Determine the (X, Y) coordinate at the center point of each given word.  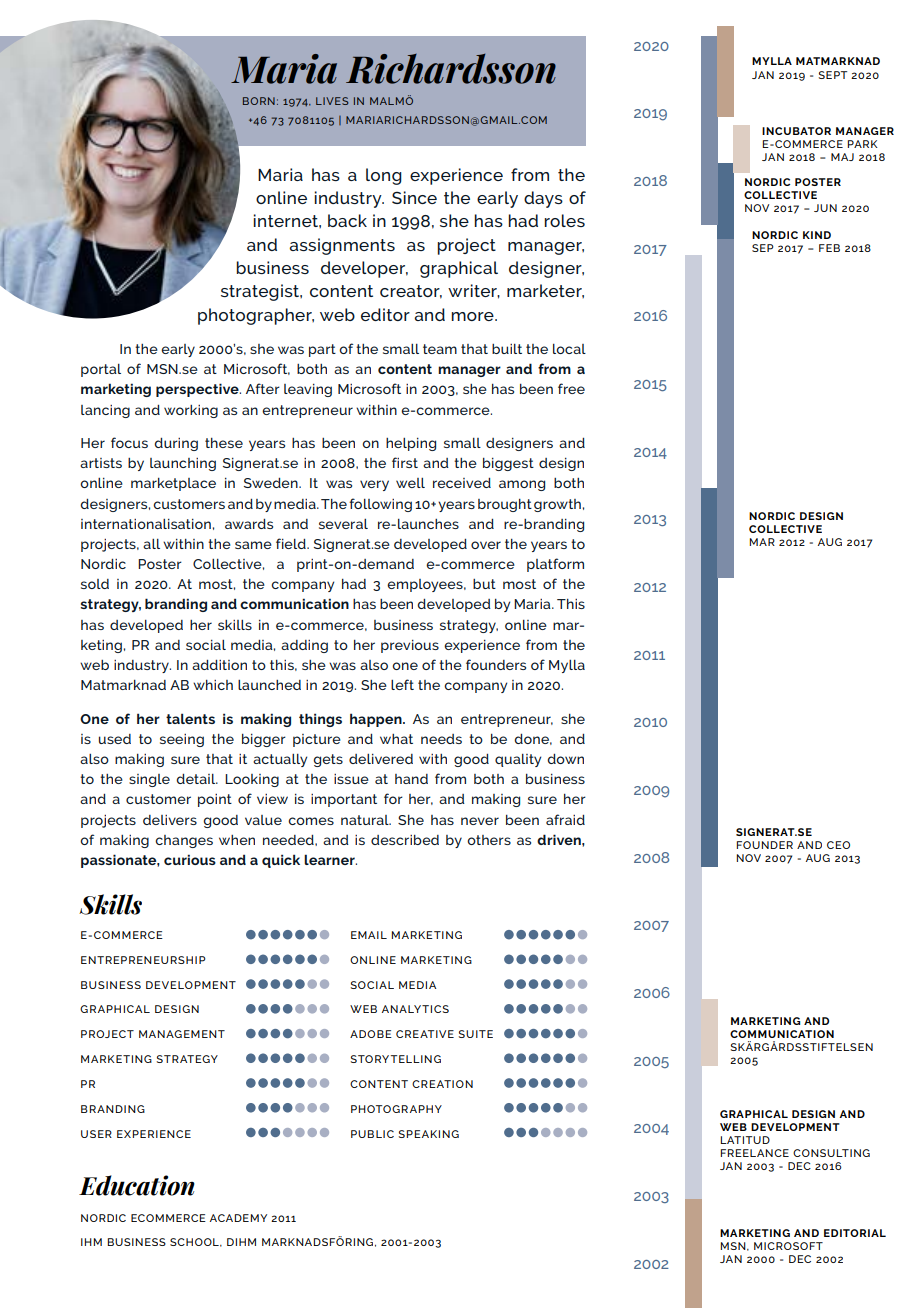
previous (410, 646)
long (384, 176)
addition (219, 665)
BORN (259, 101)
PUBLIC (372, 1134)
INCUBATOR (796, 131)
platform (555, 565)
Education (137, 1185)
